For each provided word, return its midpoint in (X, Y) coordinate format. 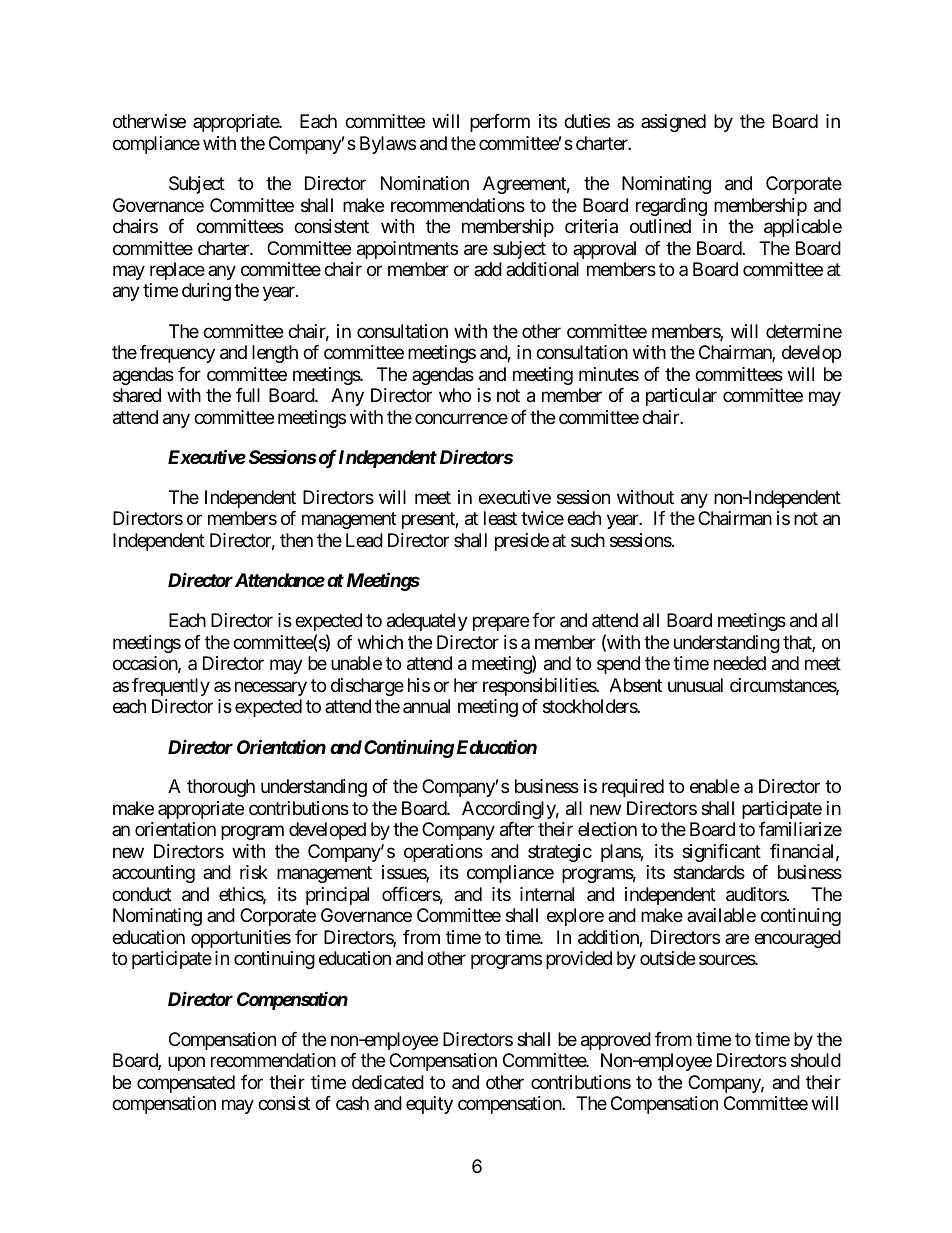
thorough (221, 788)
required (633, 788)
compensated (186, 1084)
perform (500, 123)
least (500, 518)
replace (177, 271)
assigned (673, 123)
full (248, 395)
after (517, 829)
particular (681, 397)
